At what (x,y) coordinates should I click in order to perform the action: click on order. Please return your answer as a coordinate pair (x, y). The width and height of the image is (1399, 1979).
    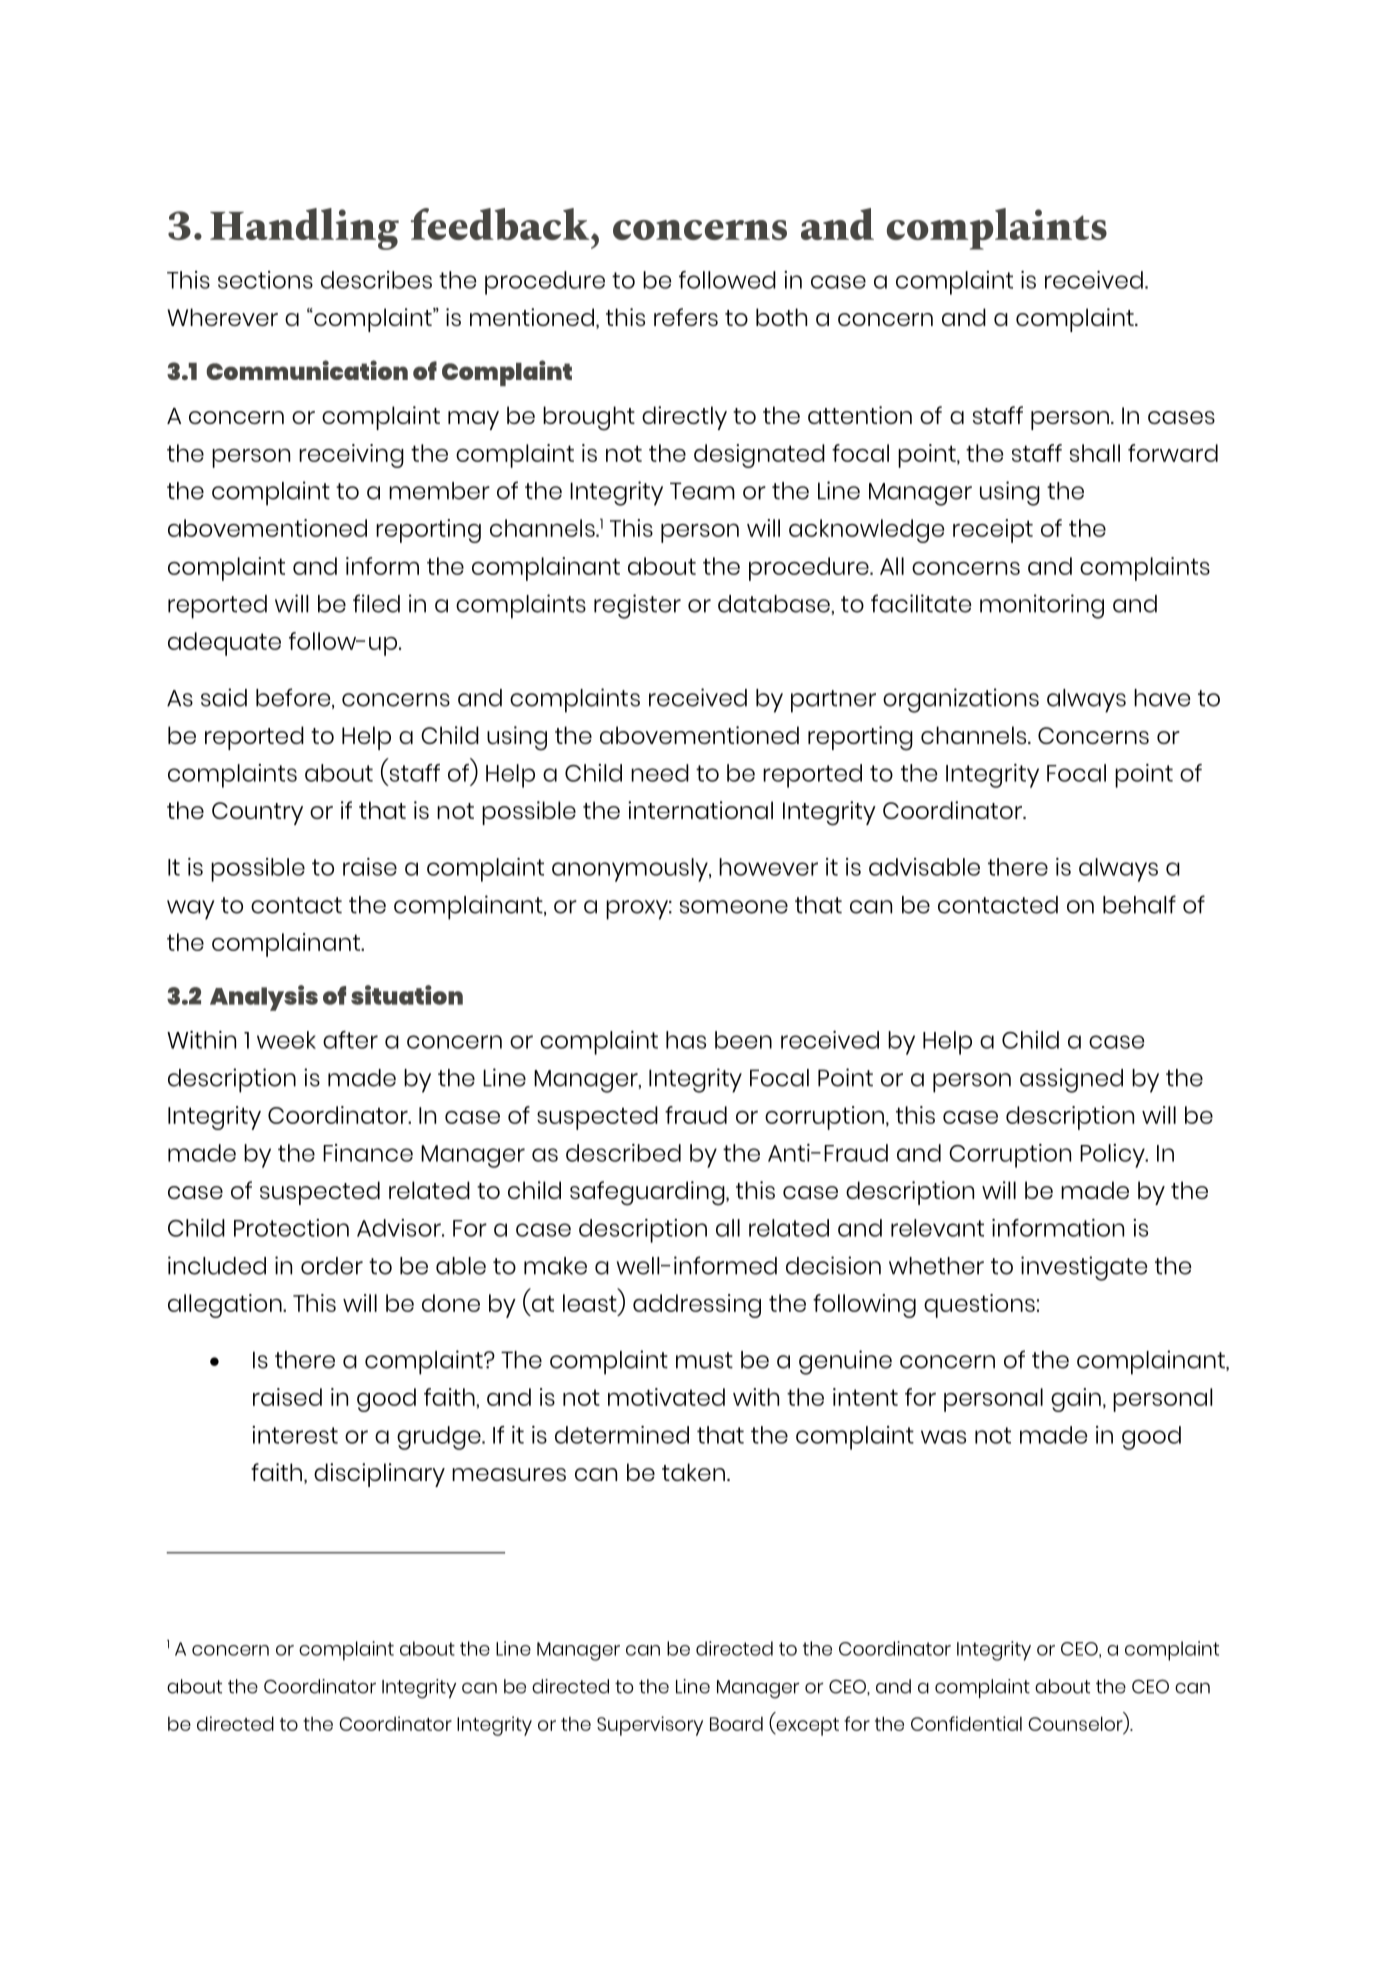
    Looking at the image, I should click on (332, 1266).
